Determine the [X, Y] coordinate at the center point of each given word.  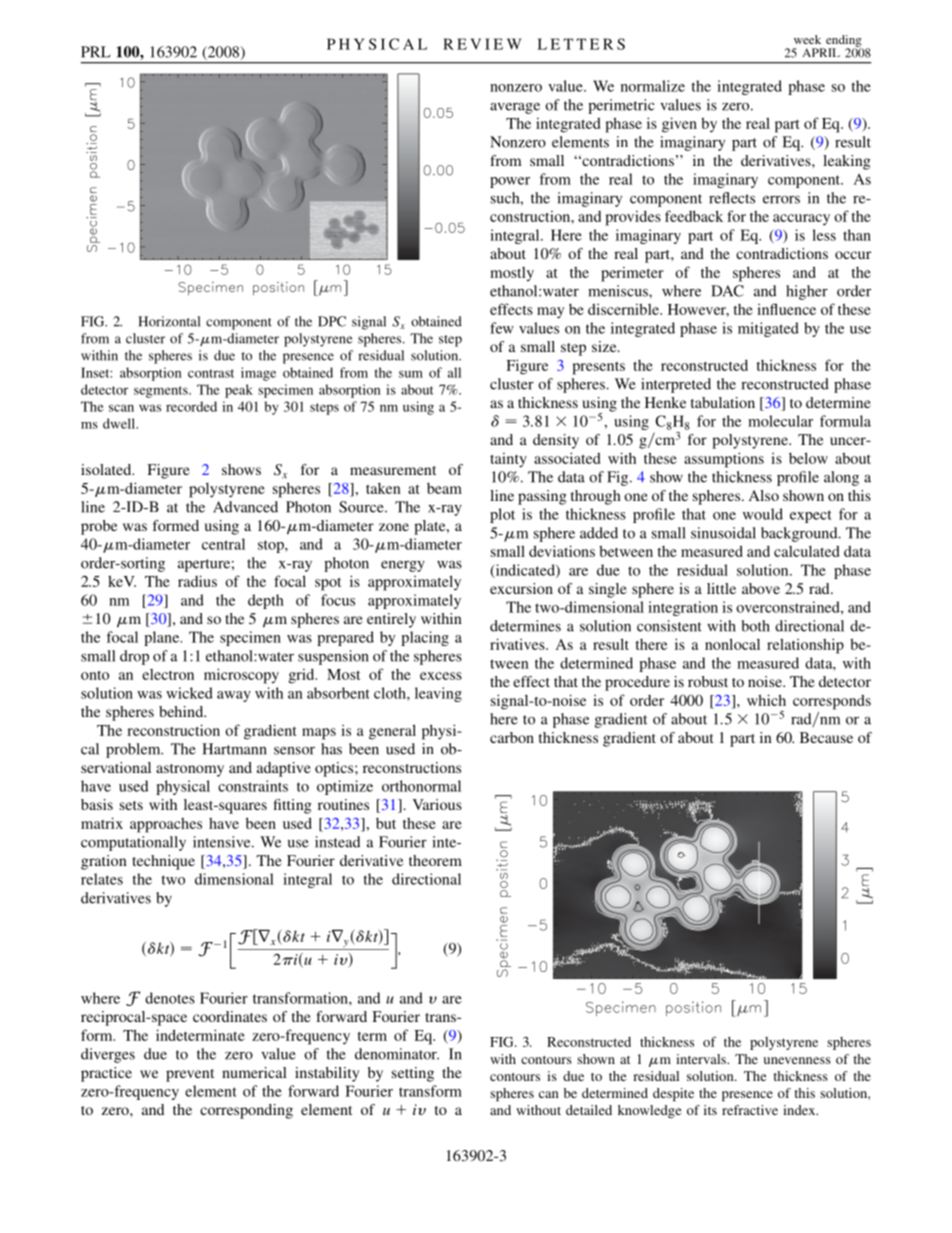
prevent [190, 1075]
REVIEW [482, 44]
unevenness [797, 1060]
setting [413, 1074]
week [807, 39]
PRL [96, 52]
